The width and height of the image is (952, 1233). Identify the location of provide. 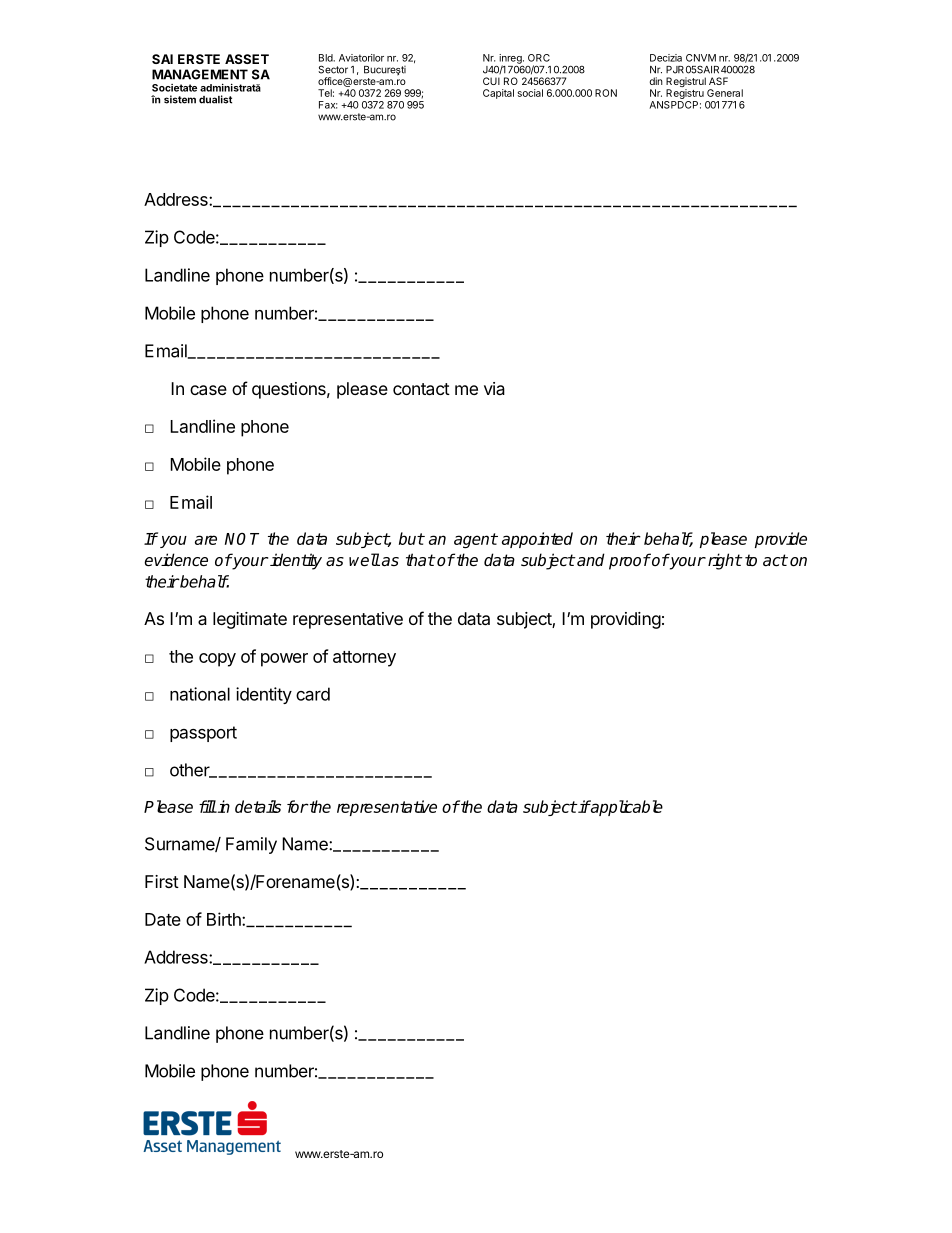
(781, 540).
